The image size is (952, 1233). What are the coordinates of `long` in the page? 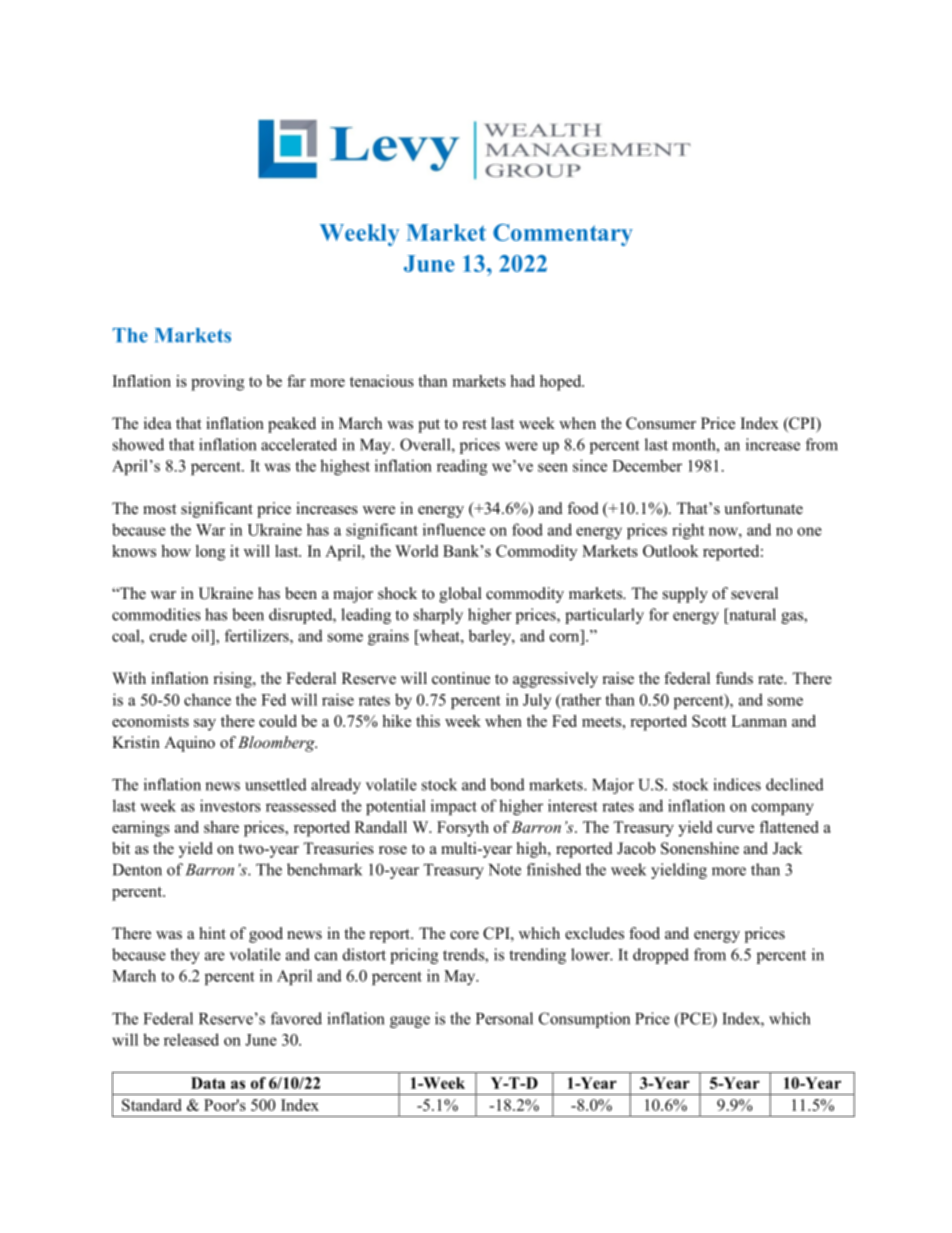 It's located at (210, 553).
